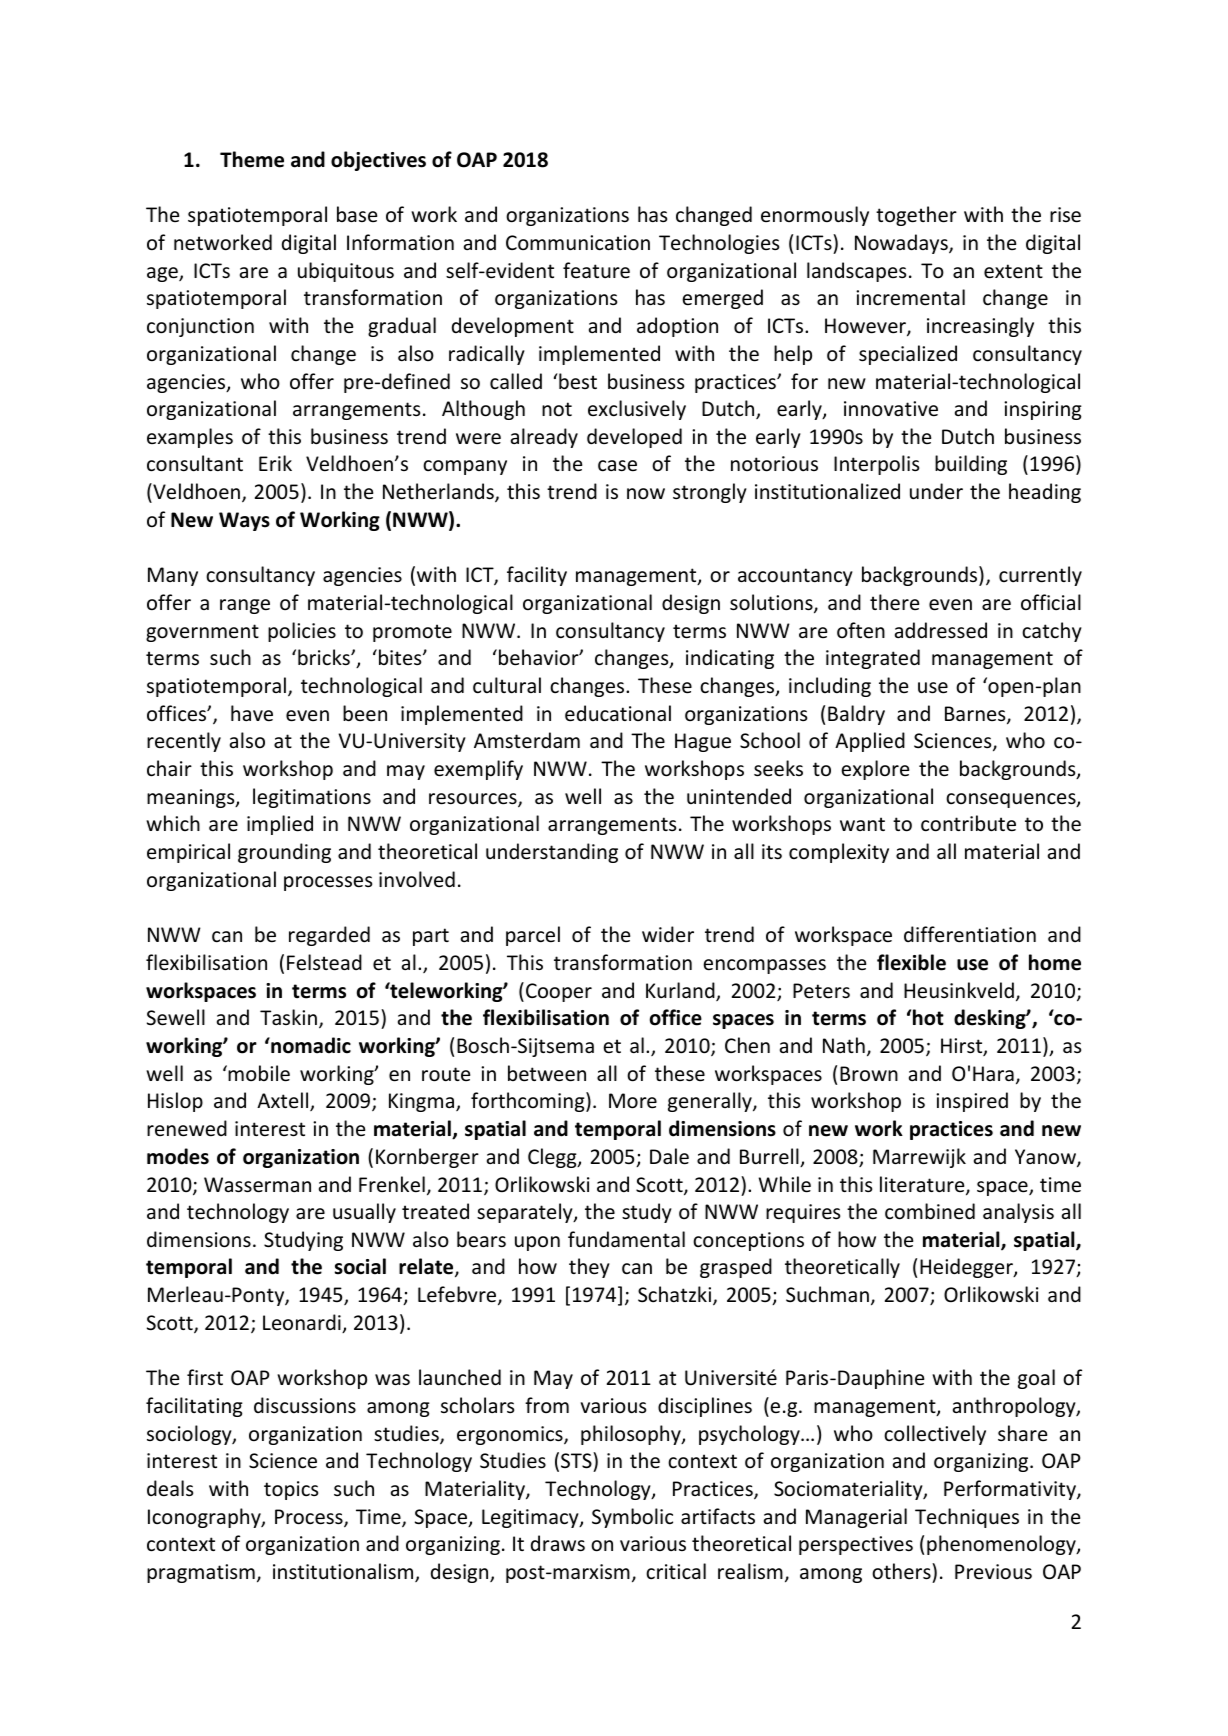 This screenshot has height=1736, width=1228. What do you see at coordinates (578, 243) in the screenshot?
I see `Communication` at bounding box center [578, 243].
